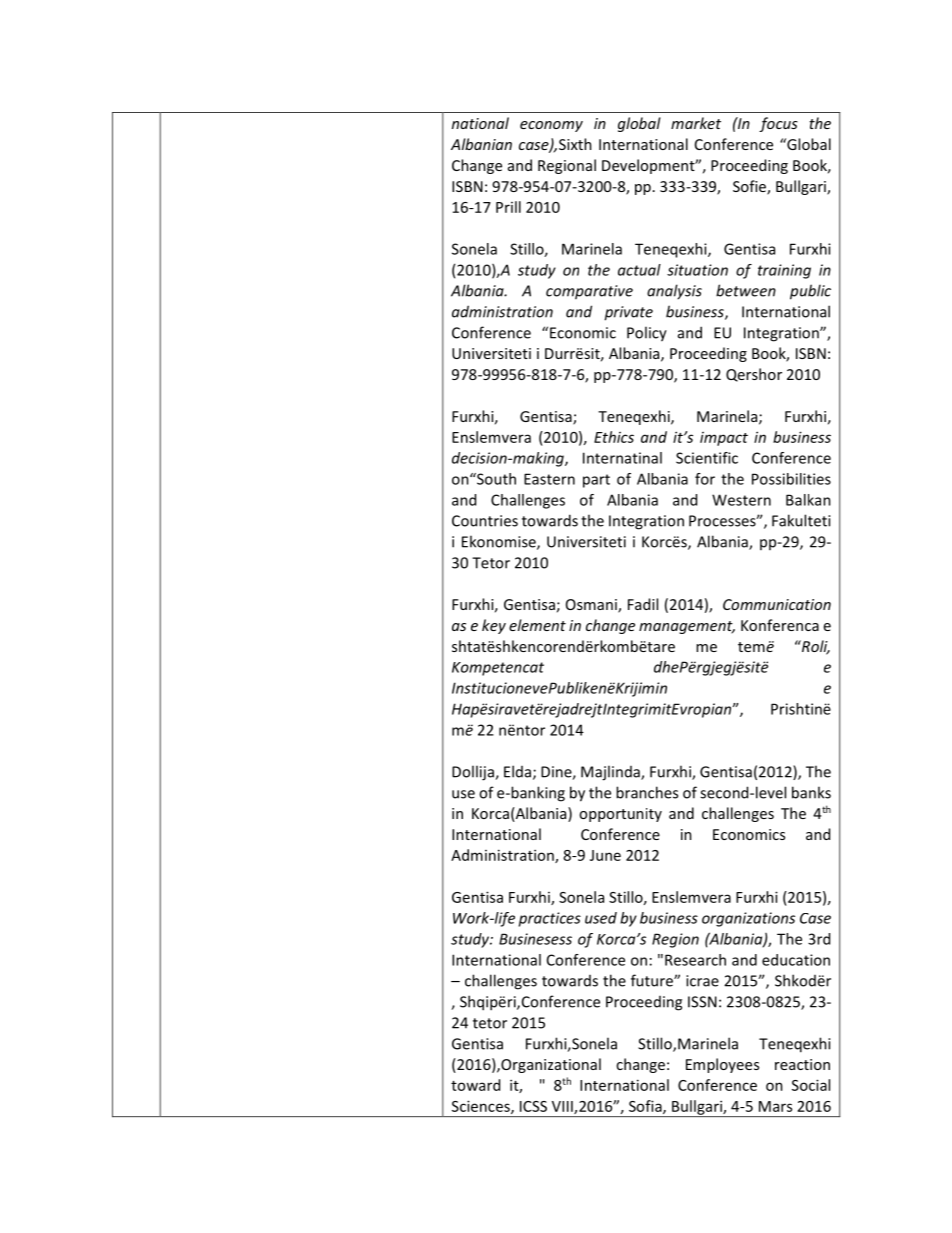 Image resolution: width=952 pixels, height=1233 pixels. What do you see at coordinates (533, 1106) in the document?
I see `ICSS` at bounding box center [533, 1106].
